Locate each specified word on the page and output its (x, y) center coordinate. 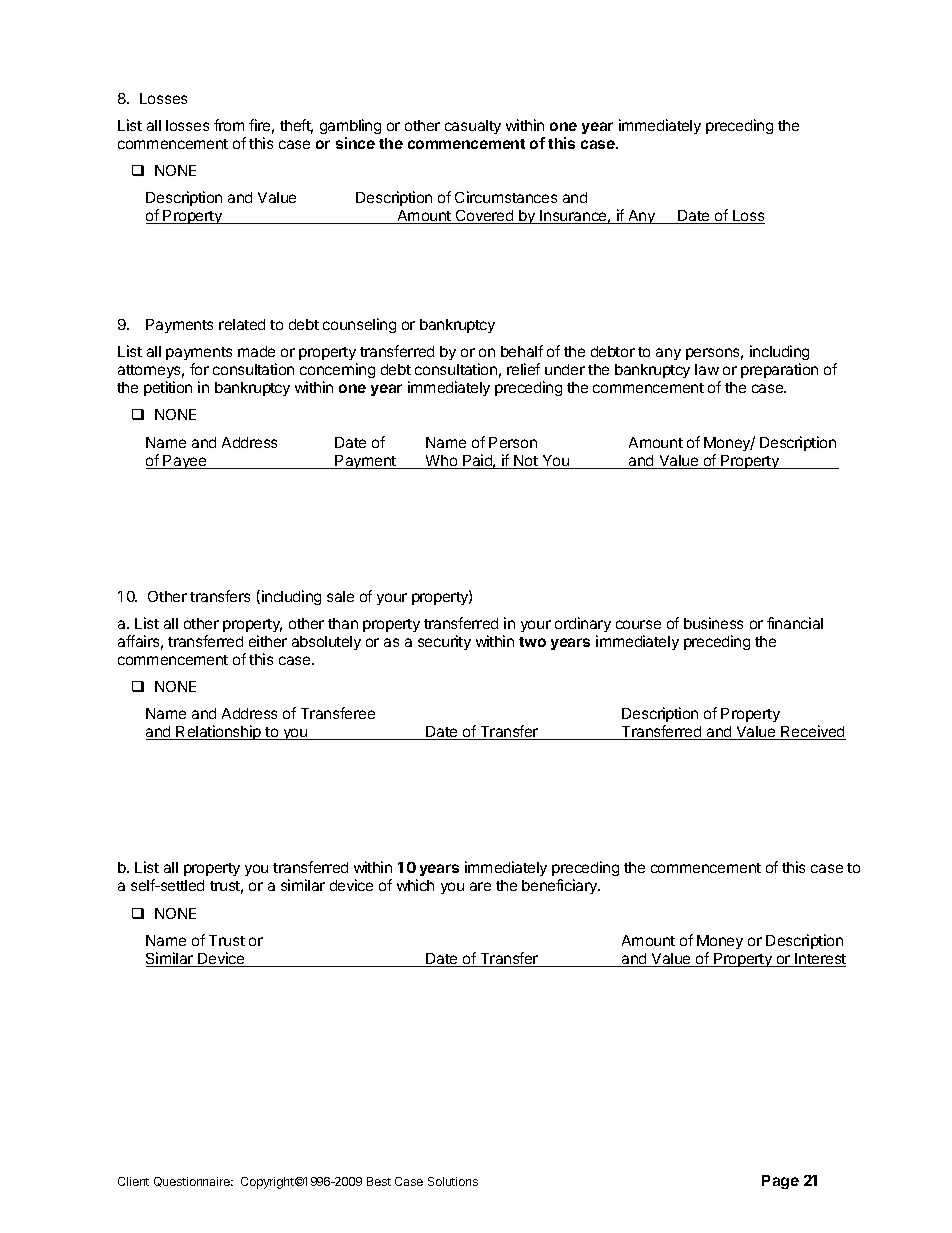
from (229, 125)
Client (133, 1181)
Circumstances (506, 197)
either (268, 641)
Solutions (453, 1181)
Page (780, 1182)
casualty (473, 127)
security (444, 642)
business (713, 623)
